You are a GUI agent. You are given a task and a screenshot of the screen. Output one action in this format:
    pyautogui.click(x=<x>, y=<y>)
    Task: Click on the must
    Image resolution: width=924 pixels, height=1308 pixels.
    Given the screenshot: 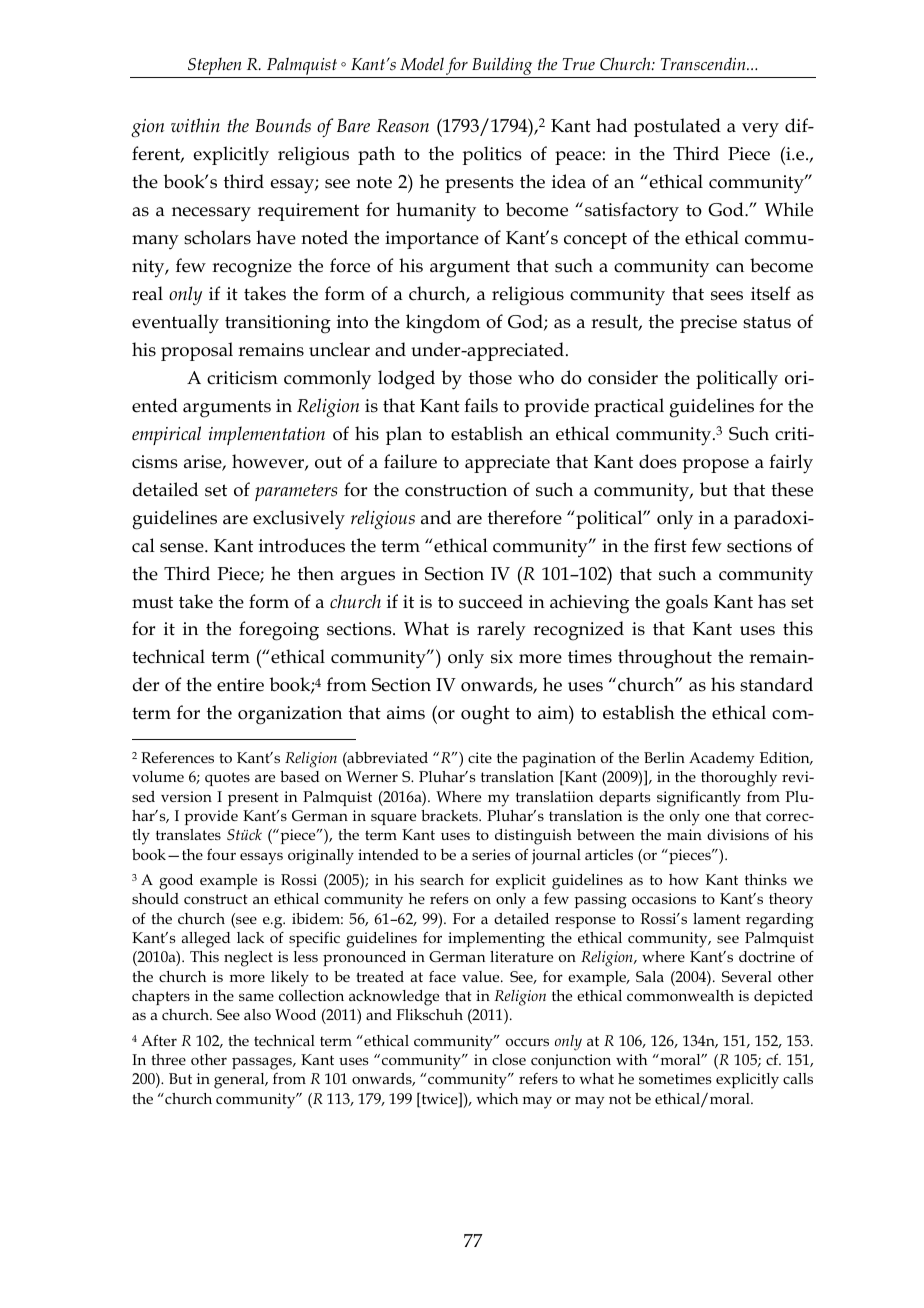 What is the action you would take?
    pyautogui.click(x=152, y=602)
